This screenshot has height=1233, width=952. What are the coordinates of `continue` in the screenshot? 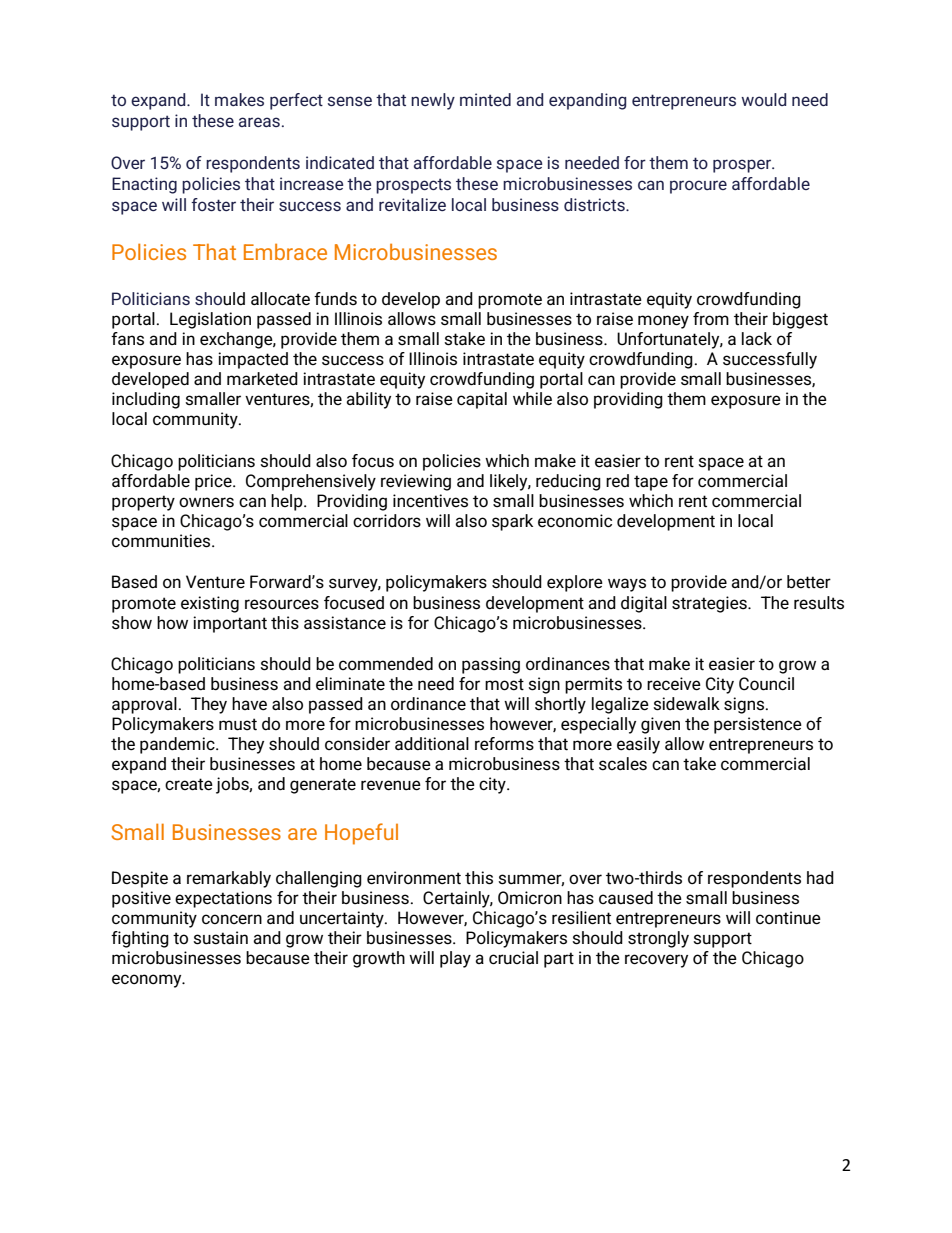 It's located at (788, 918).
